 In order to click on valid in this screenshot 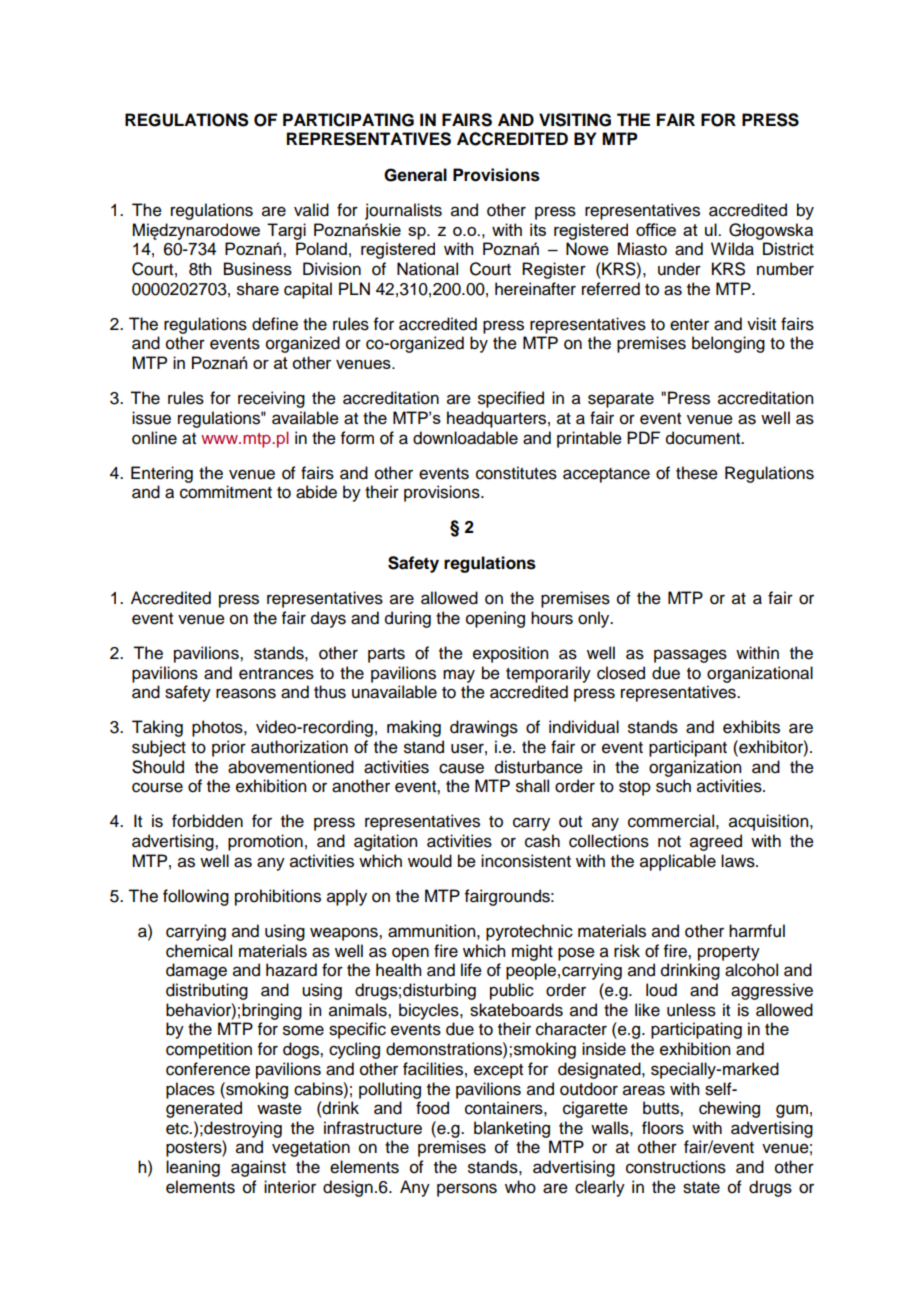, I will do `click(311, 210)`.
